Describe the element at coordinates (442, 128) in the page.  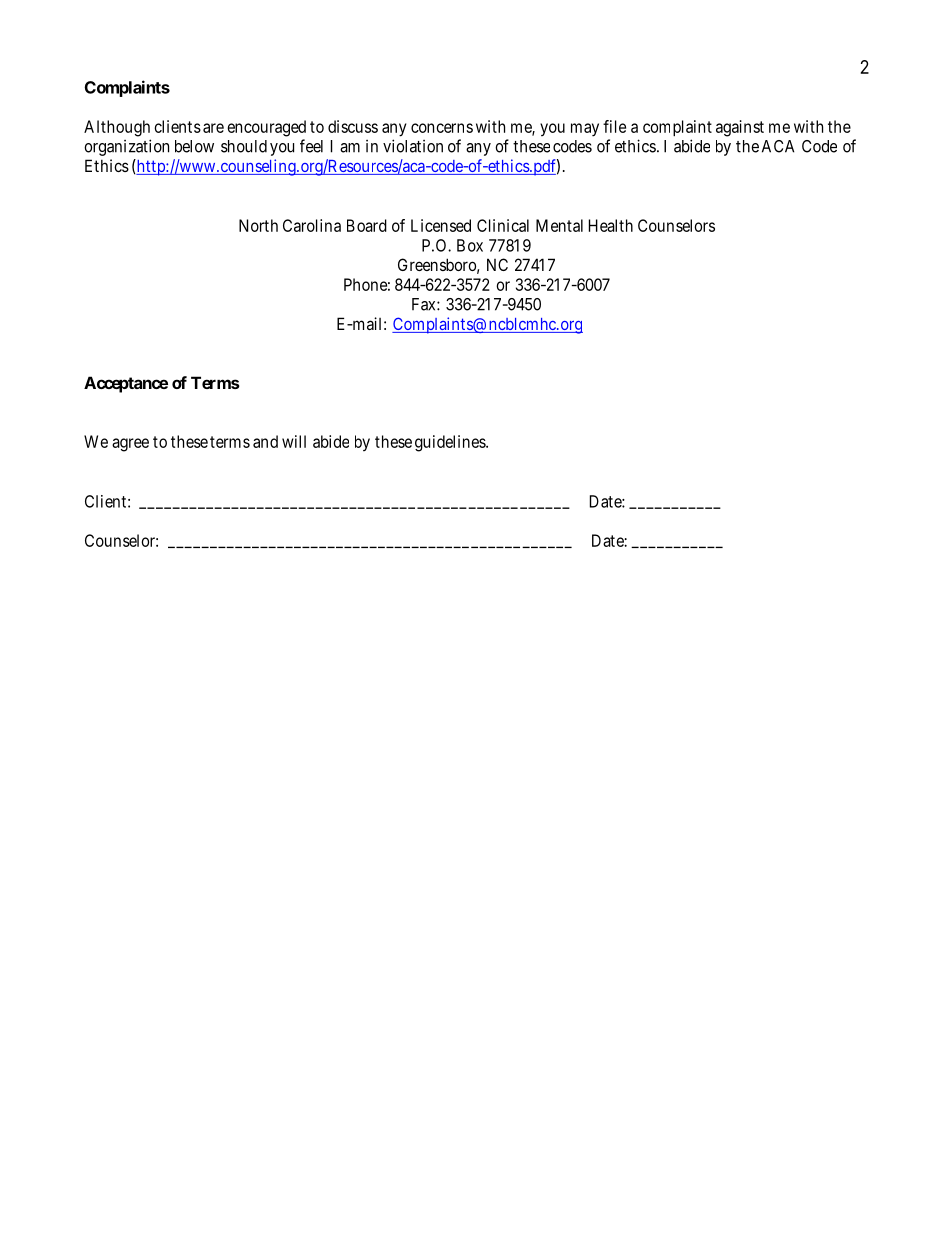
I see `concerns` at that location.
